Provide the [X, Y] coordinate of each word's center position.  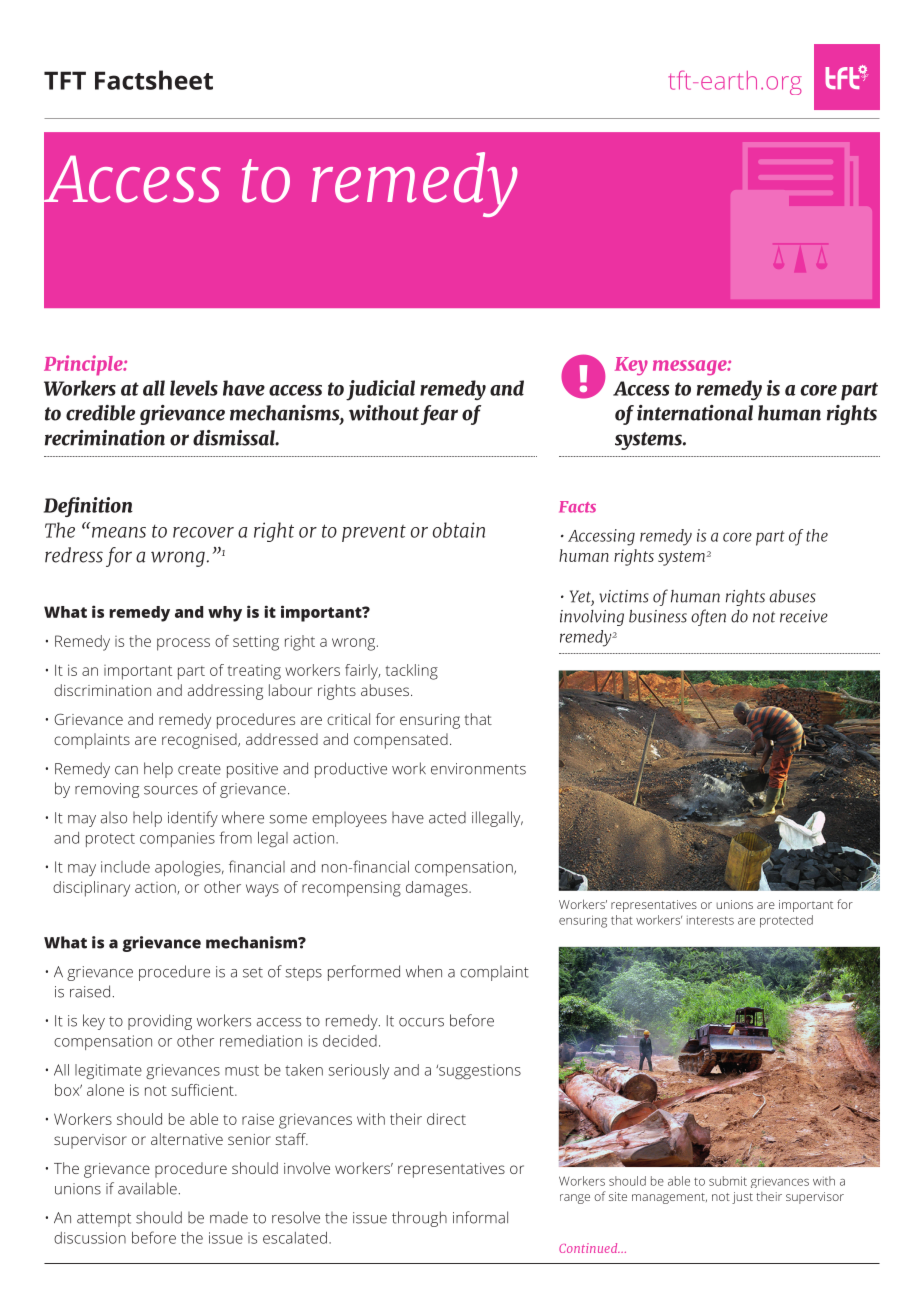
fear [439, 415]
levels [194, 388]
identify [193, 819]
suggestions [479, 1071]
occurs [421, 1022]
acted [447, 818]
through [419, 1219]
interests [710, 920]
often [708, 617]
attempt [104, 1220]
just [742, 1198]
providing [160, 1022]
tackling [412, 672]
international [695, 413]
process [183, 644]
